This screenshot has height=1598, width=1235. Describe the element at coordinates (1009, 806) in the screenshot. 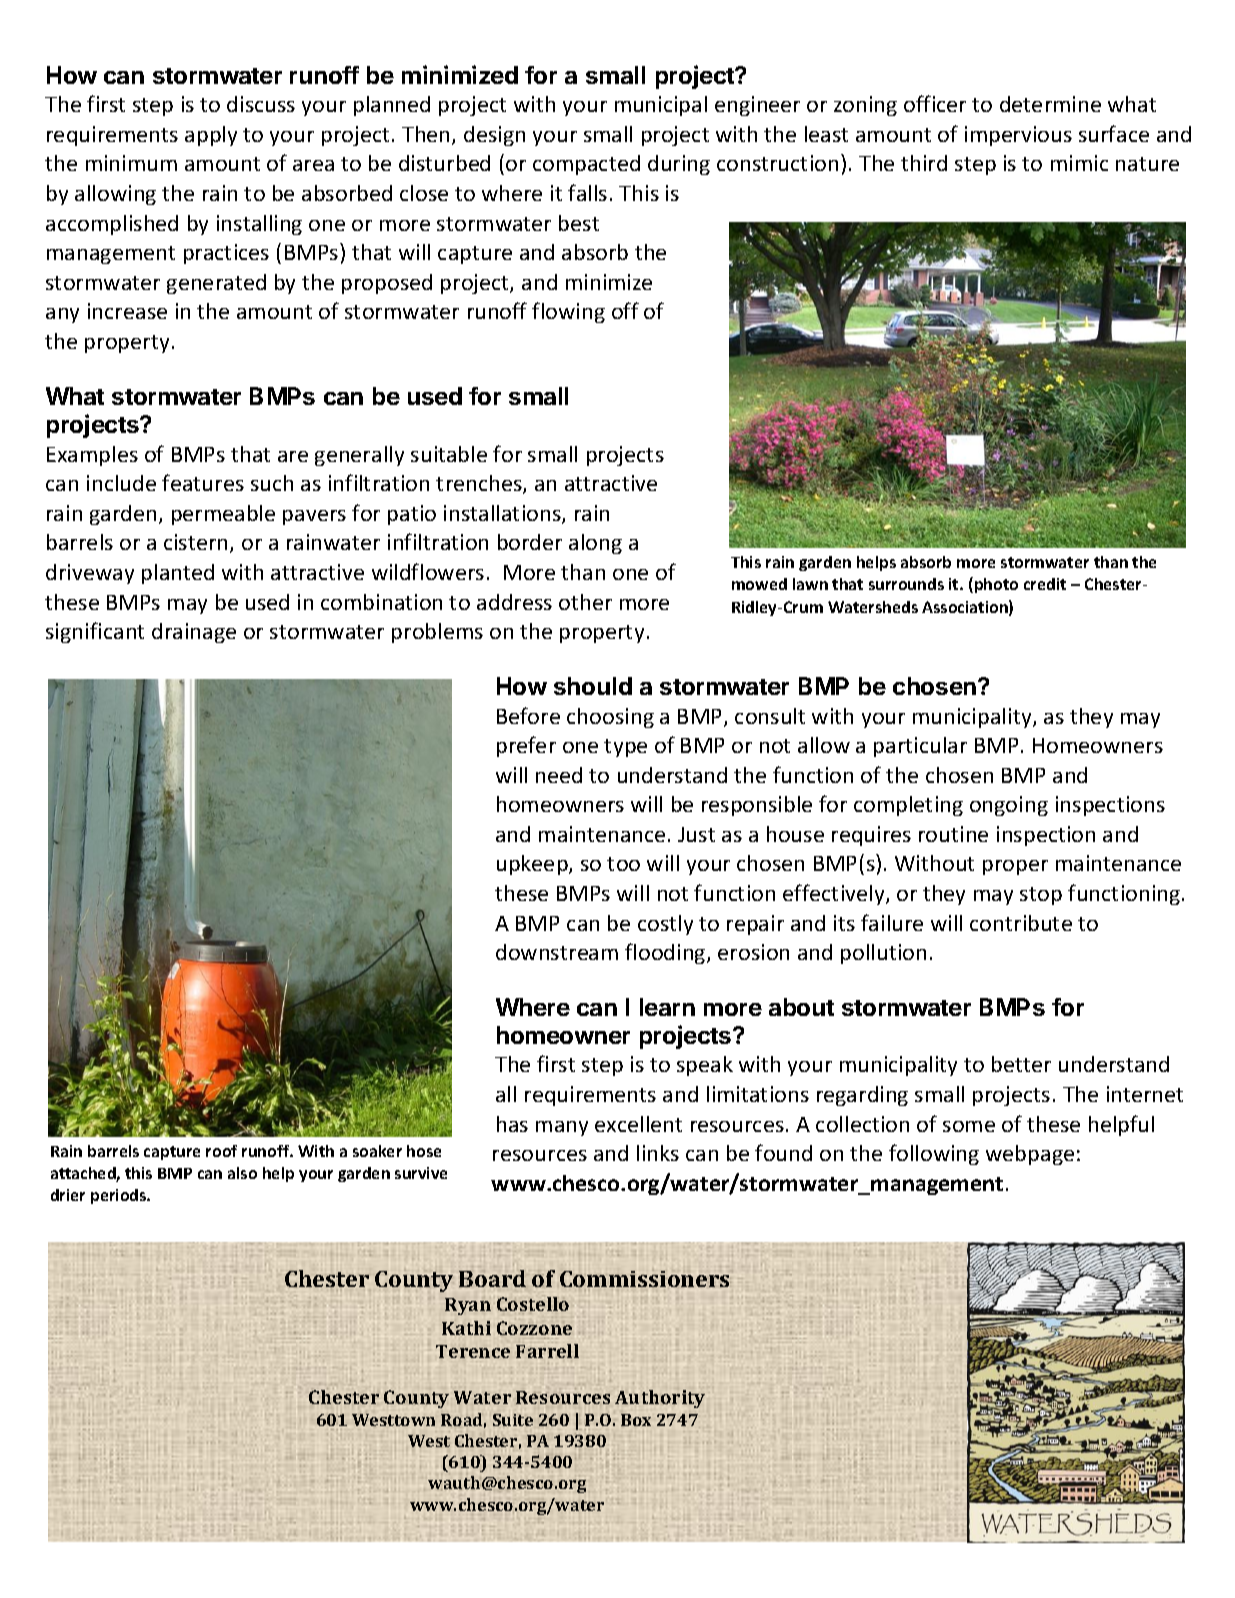

I see `ongoing` at that location.
